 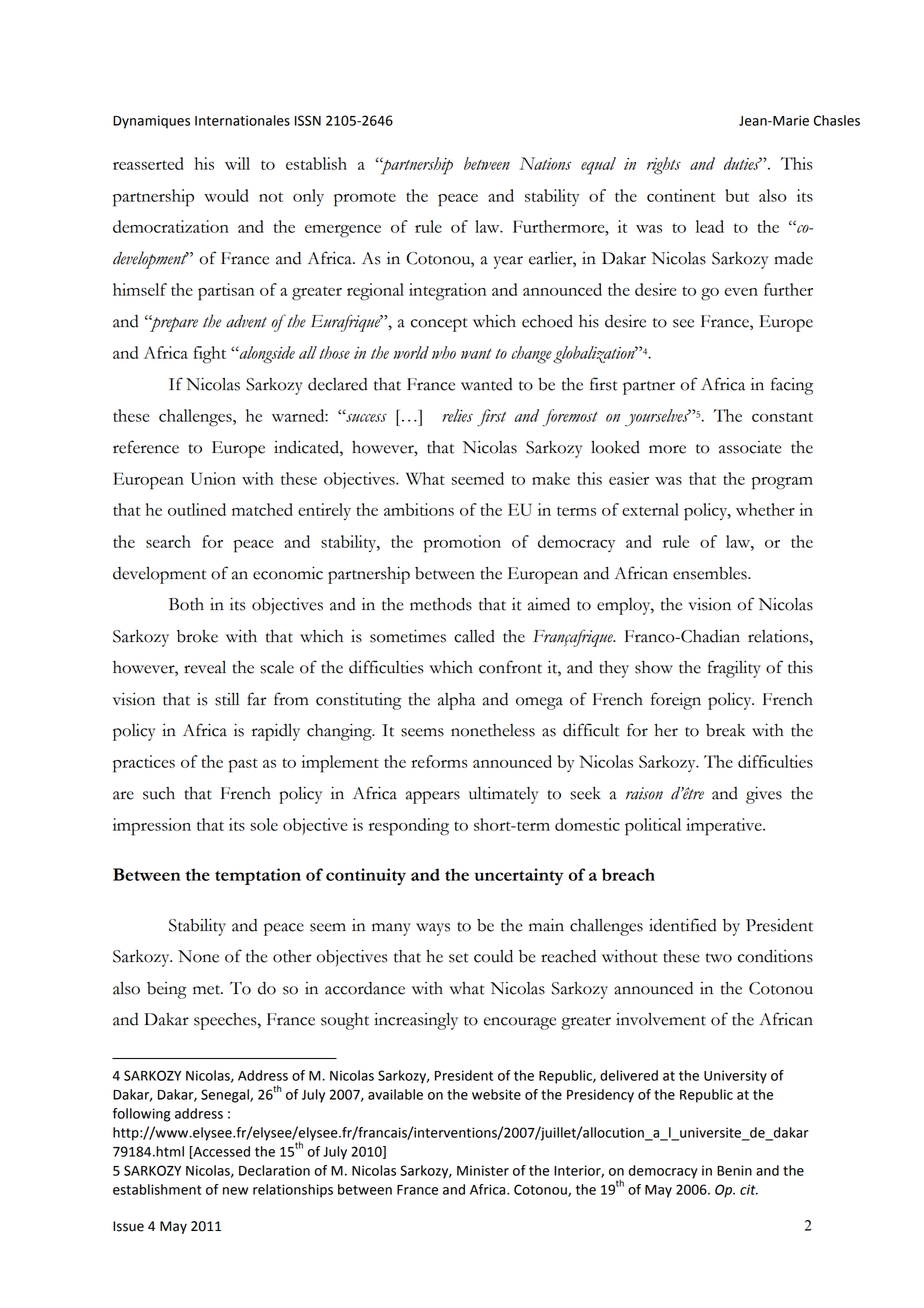 What do you see at coordinates (750, 447) in the screenshot?
I see `associate` at bounding box center [750, 447].
